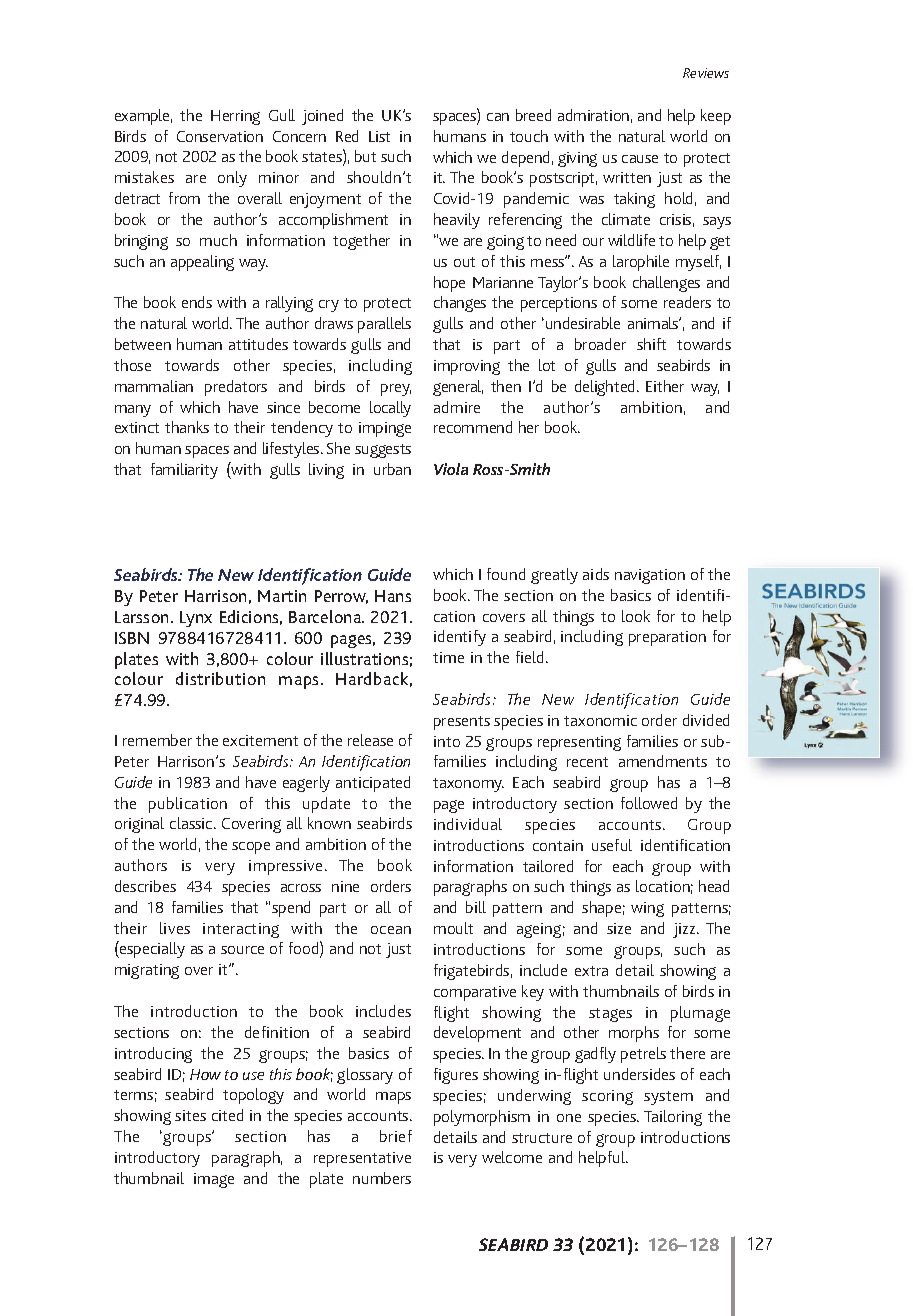 The height and width of the page is (1316, 913). Describe the element at coordinates (197, 302) in the page. I see `ends` at that location.
